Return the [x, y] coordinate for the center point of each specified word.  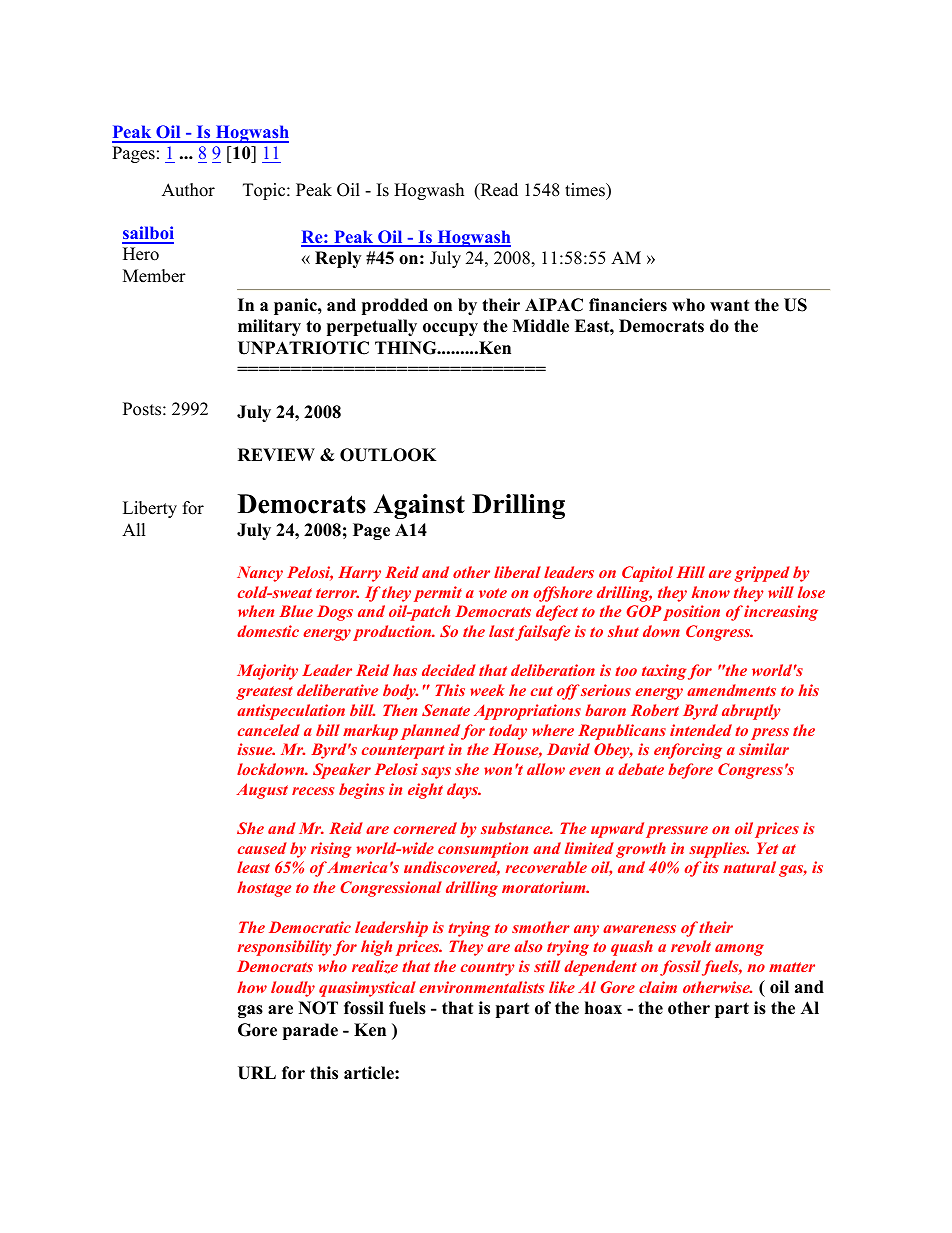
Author [188, 190]
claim [658, 987]
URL [257, 1073]
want [729, 305]
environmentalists [481, 987]
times [586, 190]
